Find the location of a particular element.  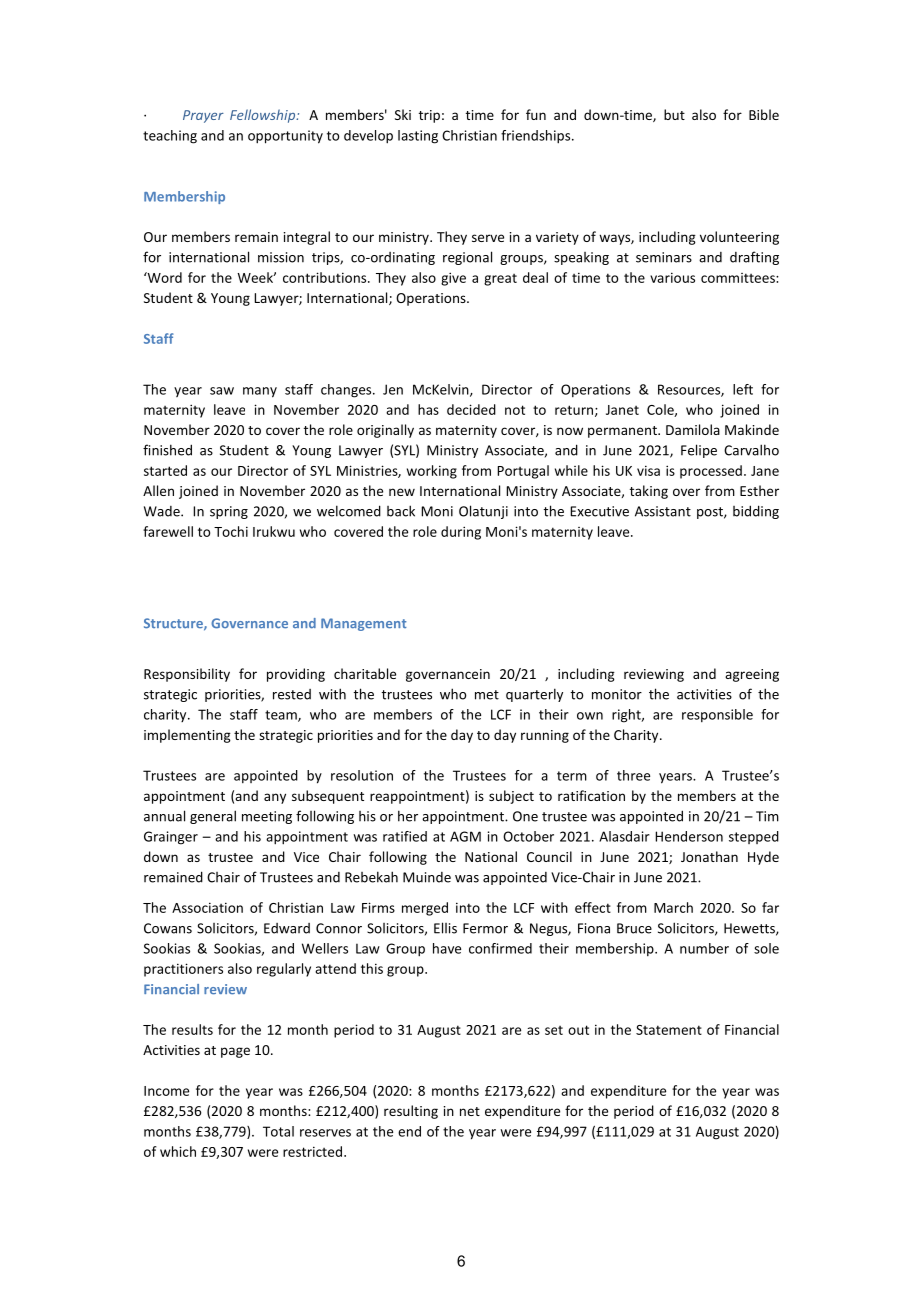

working is located at coordinates (432, 472).
